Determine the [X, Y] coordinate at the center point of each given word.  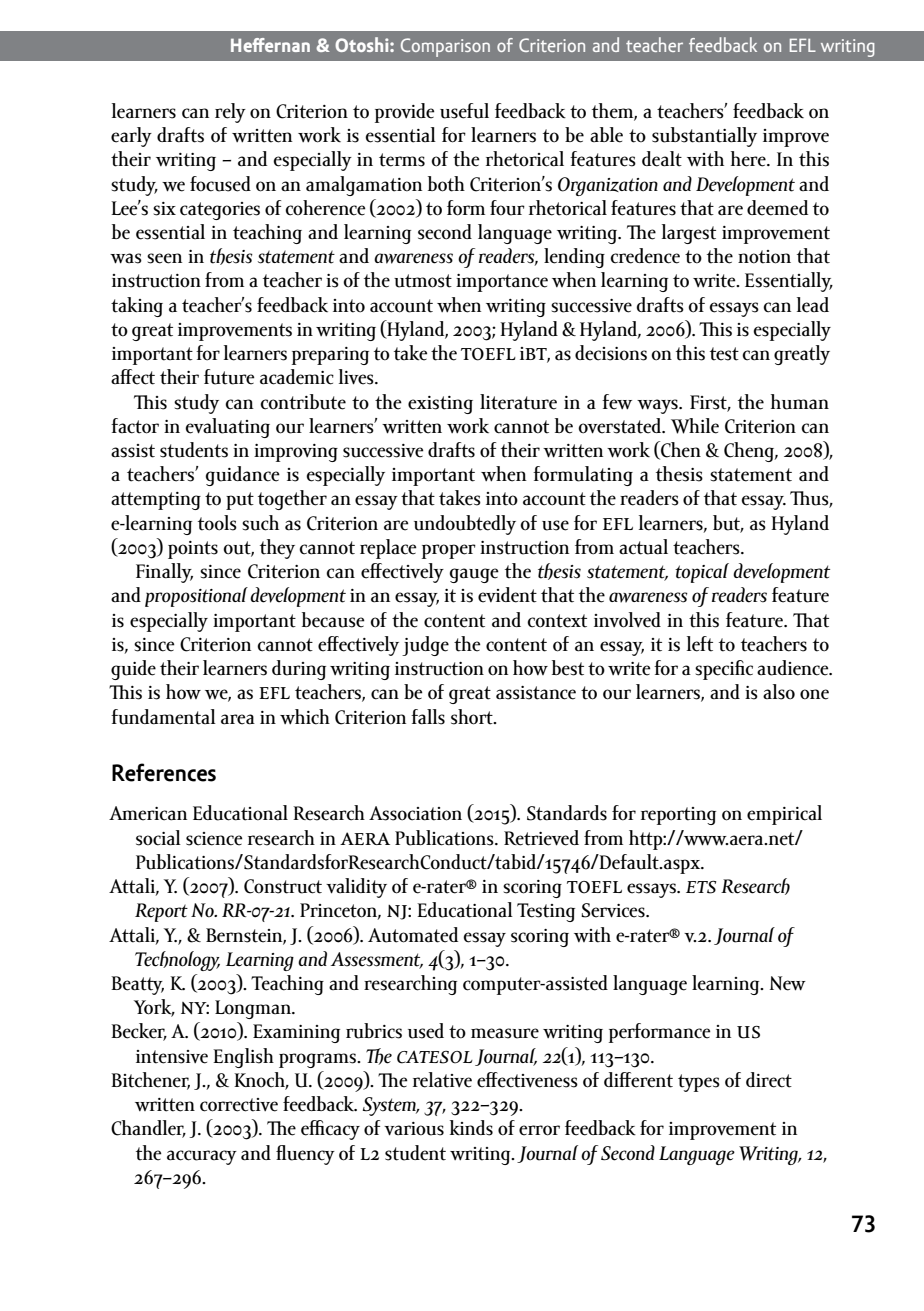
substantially [704, 137]
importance [502, 283]
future [229, 377]
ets [701, 887]
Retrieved [541, 838]
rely [230, 113]
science [214, 839]
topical [702, 573]
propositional [196, 597]
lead [813, 305]
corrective [239, 1105]
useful [464, 111]
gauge [474, 575]
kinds [471, 1128]
